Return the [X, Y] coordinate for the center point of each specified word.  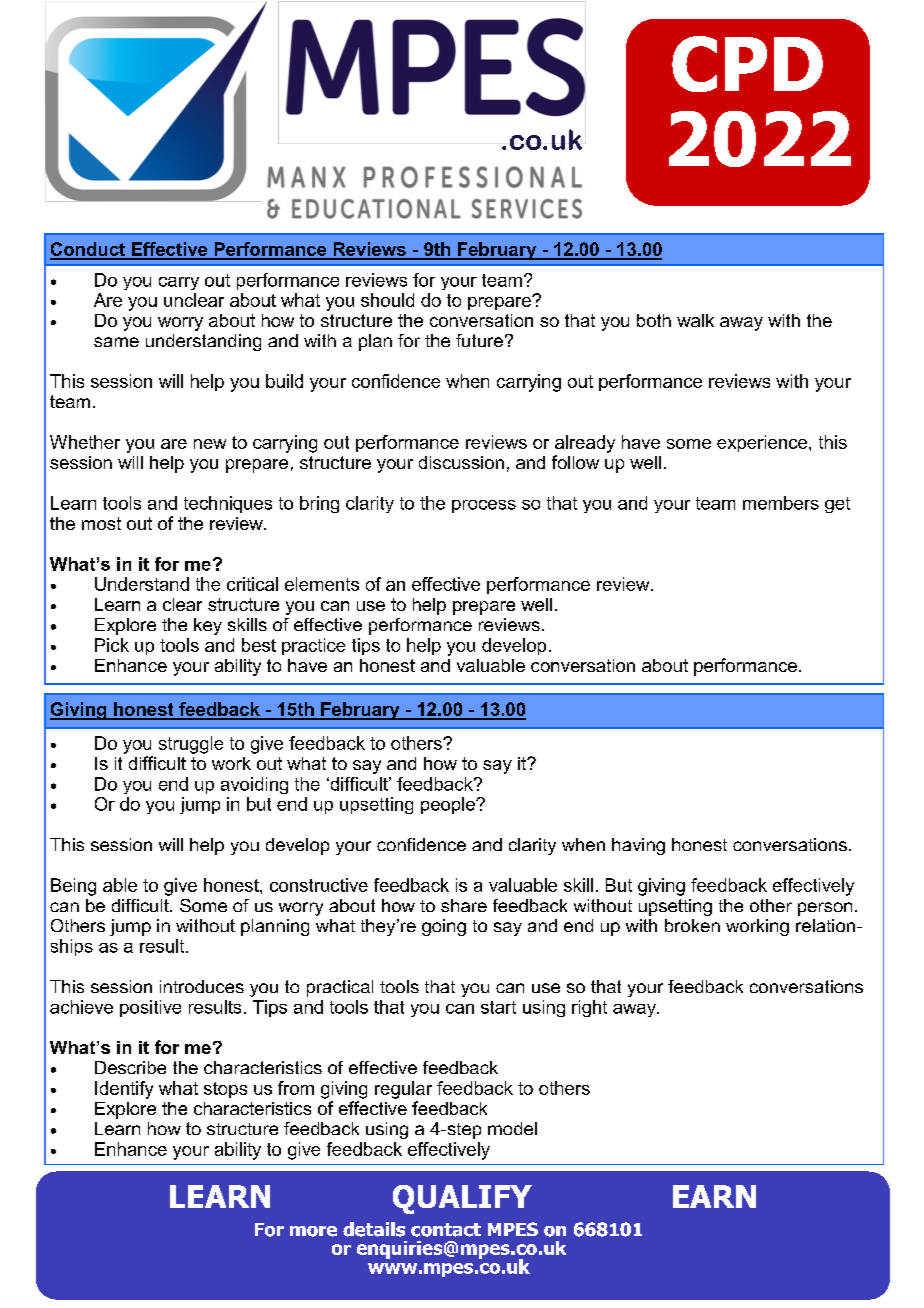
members [781, 503]
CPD [747, 64]
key [208, 626]
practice [313, 646]
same [116, 342]
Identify [124, 1090]
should [387, 300]
